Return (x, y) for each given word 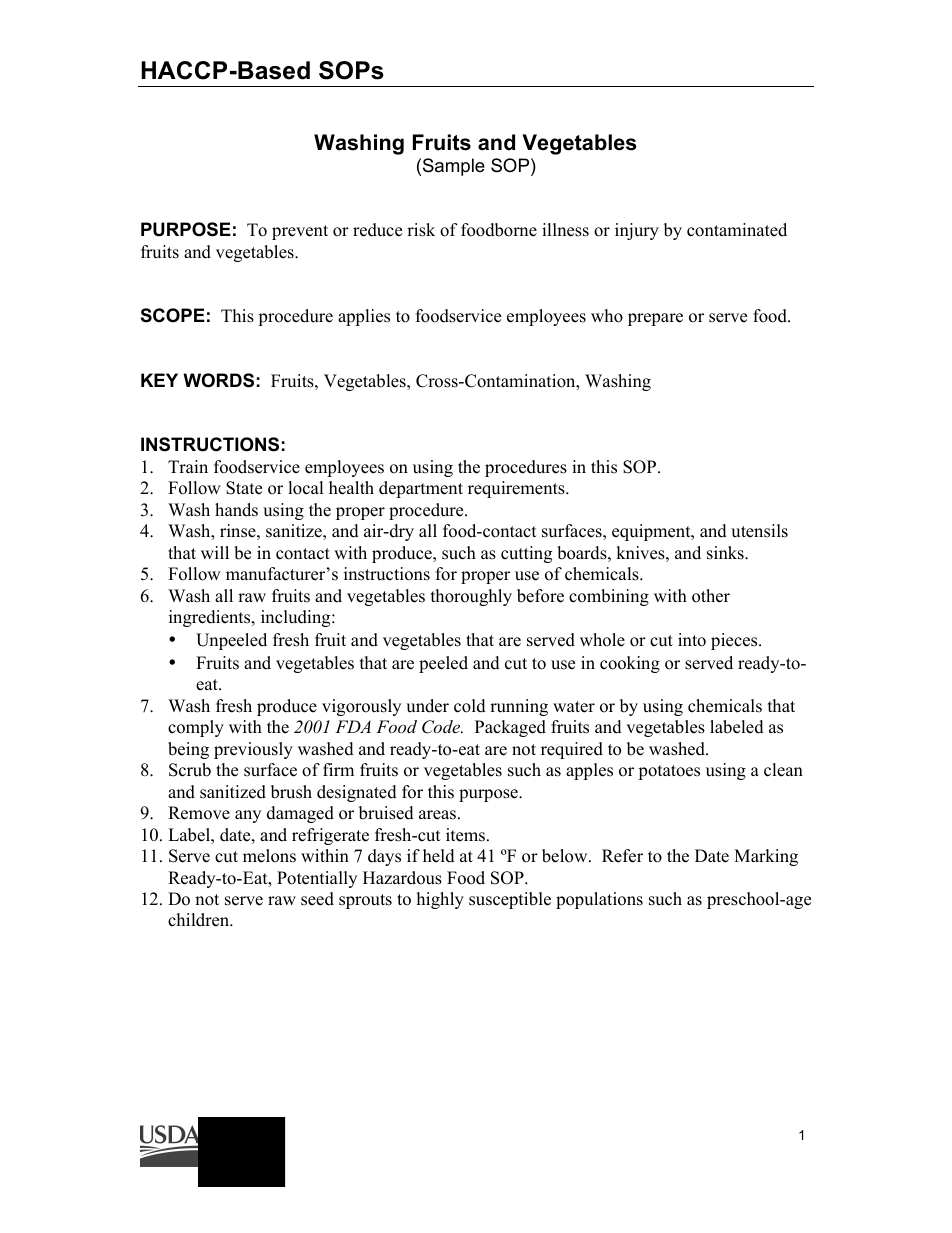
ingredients (211, 618)
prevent (300, 232)
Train (188, 466)
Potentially (317, 879)
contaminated (737, 230)
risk (421, 230)
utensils (759, 531)
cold (470, 706)
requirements (517, 489)
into (692, 640)
